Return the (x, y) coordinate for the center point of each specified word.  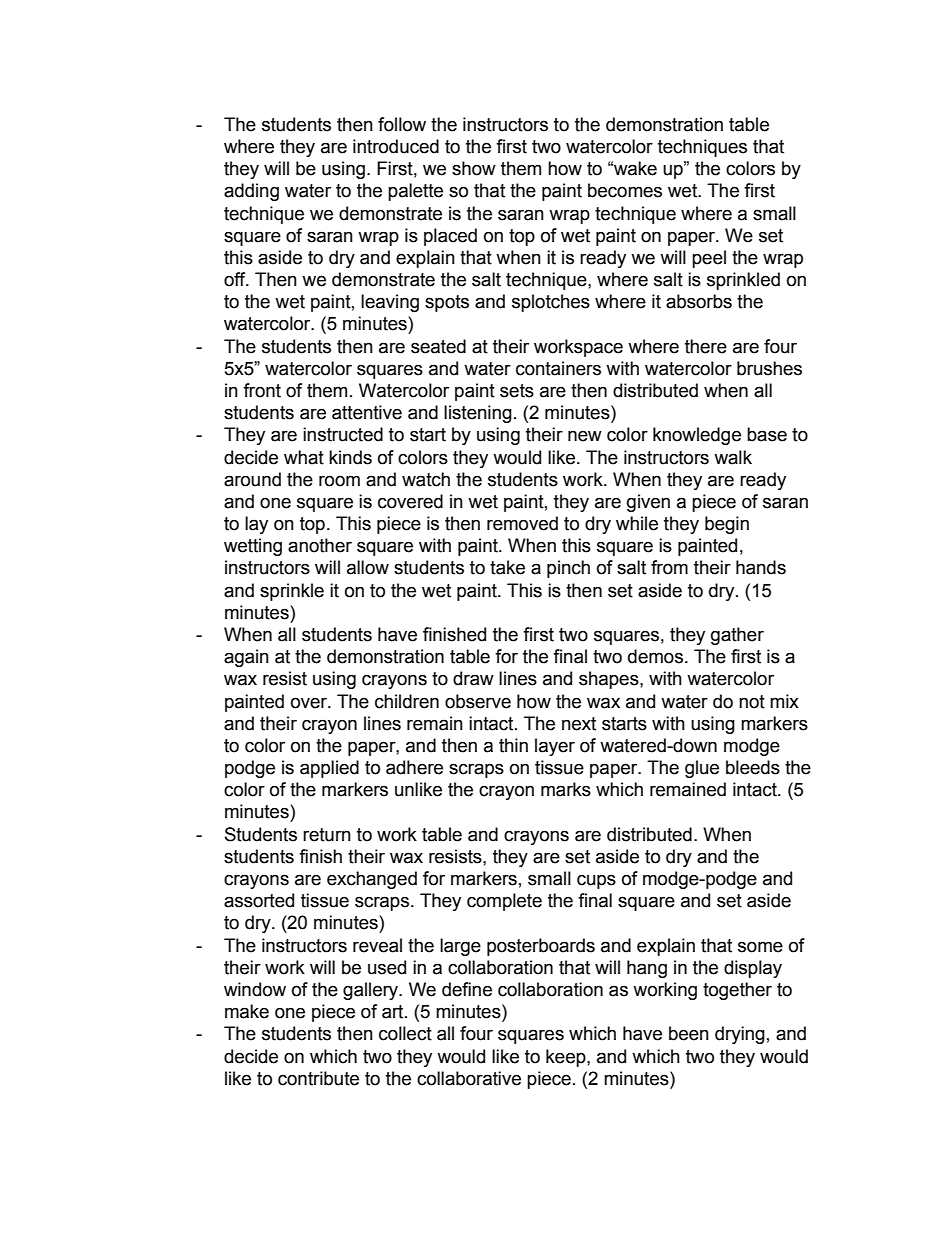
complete (504, 902)
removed (522, 523)
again (246, 658)
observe (478, 701)
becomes (625, 190)
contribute (318, 1078)
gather (737, 636)
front (262, 390)
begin (727, 525)
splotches (551, 303)
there (706, 346)
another (320, 545)
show (474, 168)
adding (251, 192)
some (760, 947)
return (327, 835)
